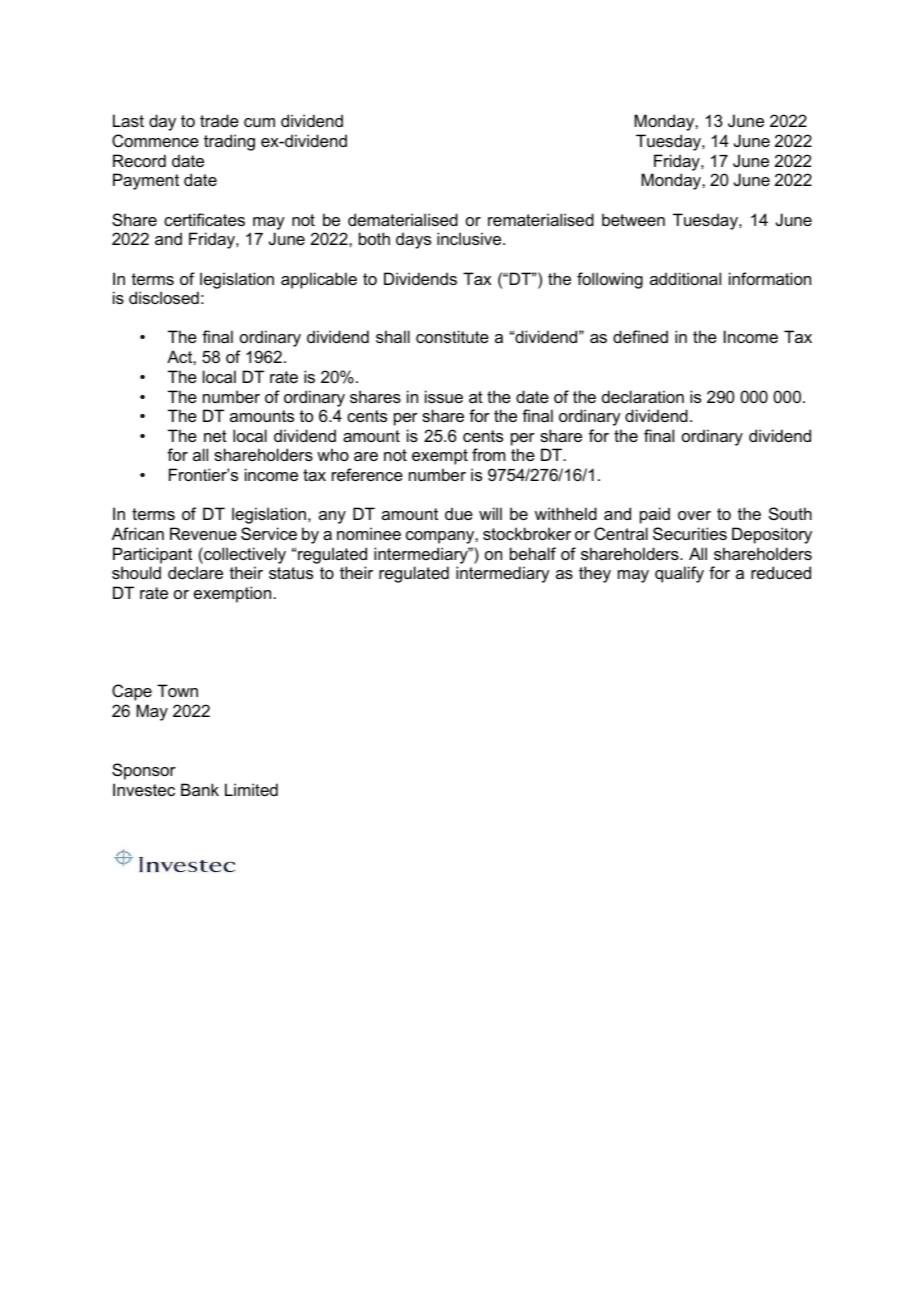  Describe the element at coordinates (488, 454) in the screenshot. I see `from` at that location.
